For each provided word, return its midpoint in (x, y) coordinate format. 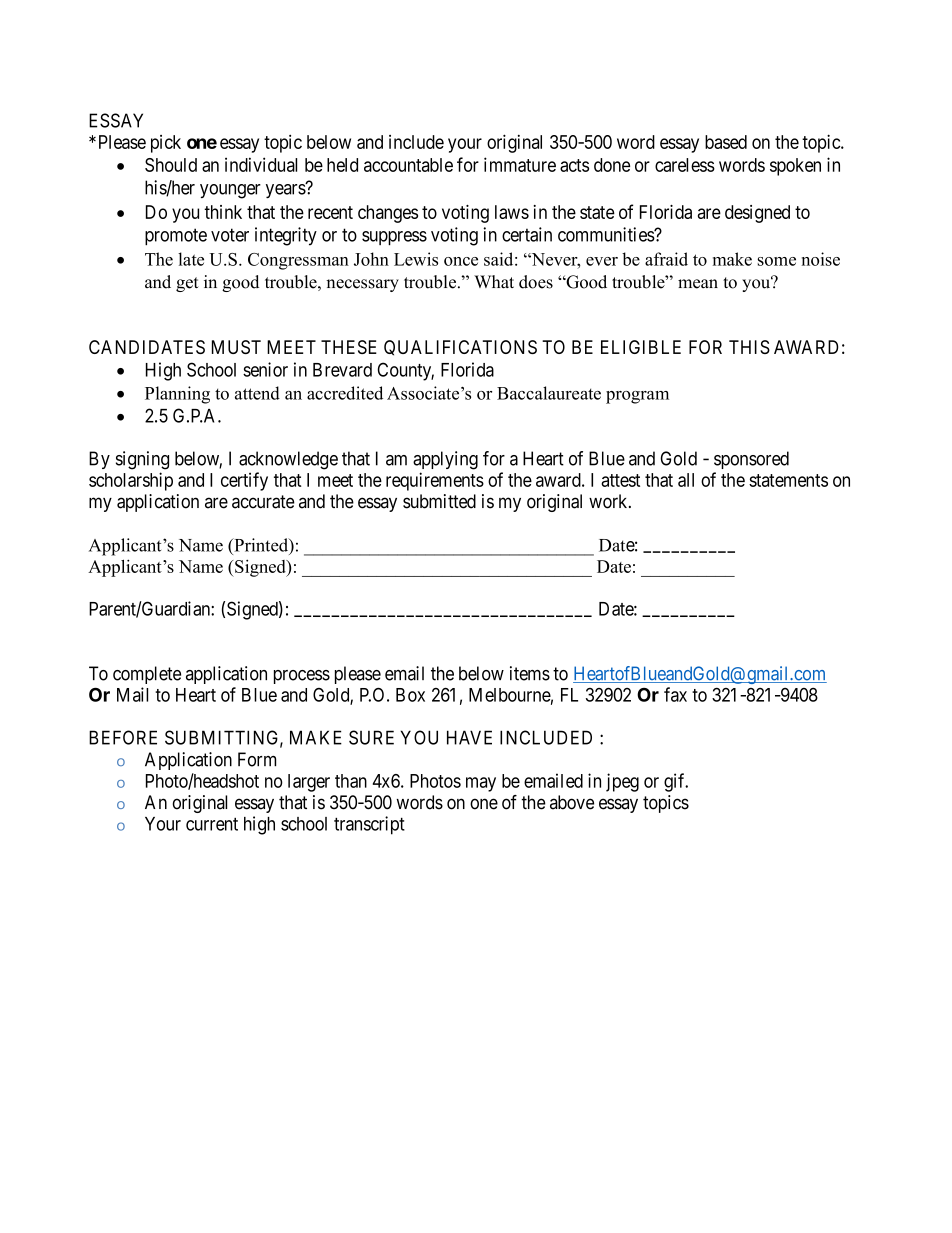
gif (676, 782)
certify (244, 481)
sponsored (751, 460)
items (530, 673)
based (726, 142)
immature (520, 164)
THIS (749, 347)
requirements (435, 481)
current (212, 824)
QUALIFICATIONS (460, 348)
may (481, 784)
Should (171, 165)
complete (147, 675)
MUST (236, 347)
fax (675, 694)
